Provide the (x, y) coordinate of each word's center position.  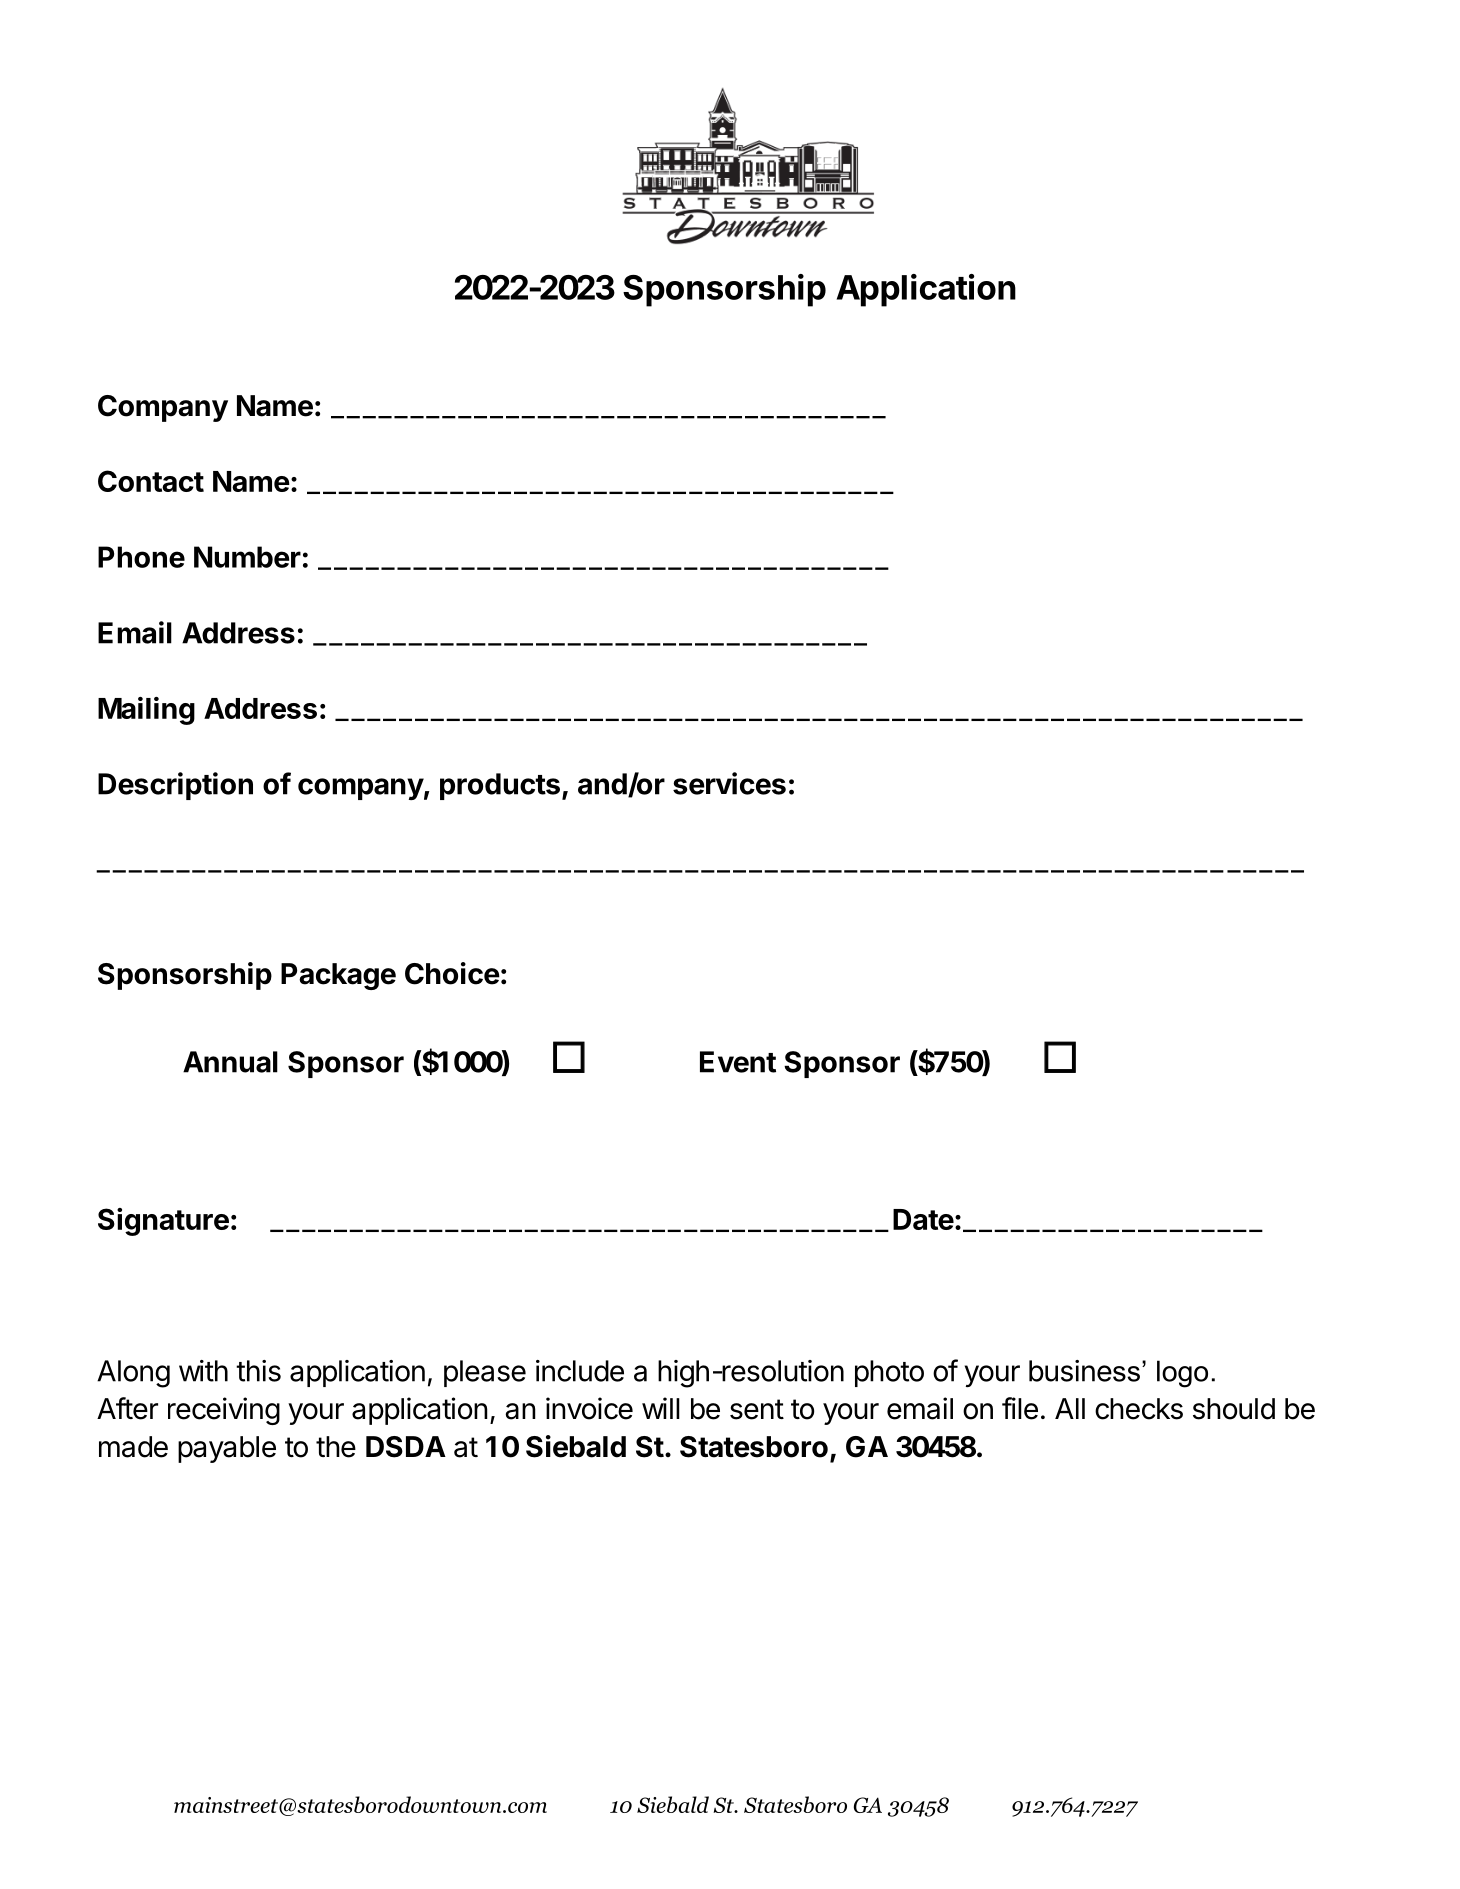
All (1070, 1408)
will (661, 1408)
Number (247, 557)
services (729, 783)
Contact (151, 481)
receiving (224, 1411)
